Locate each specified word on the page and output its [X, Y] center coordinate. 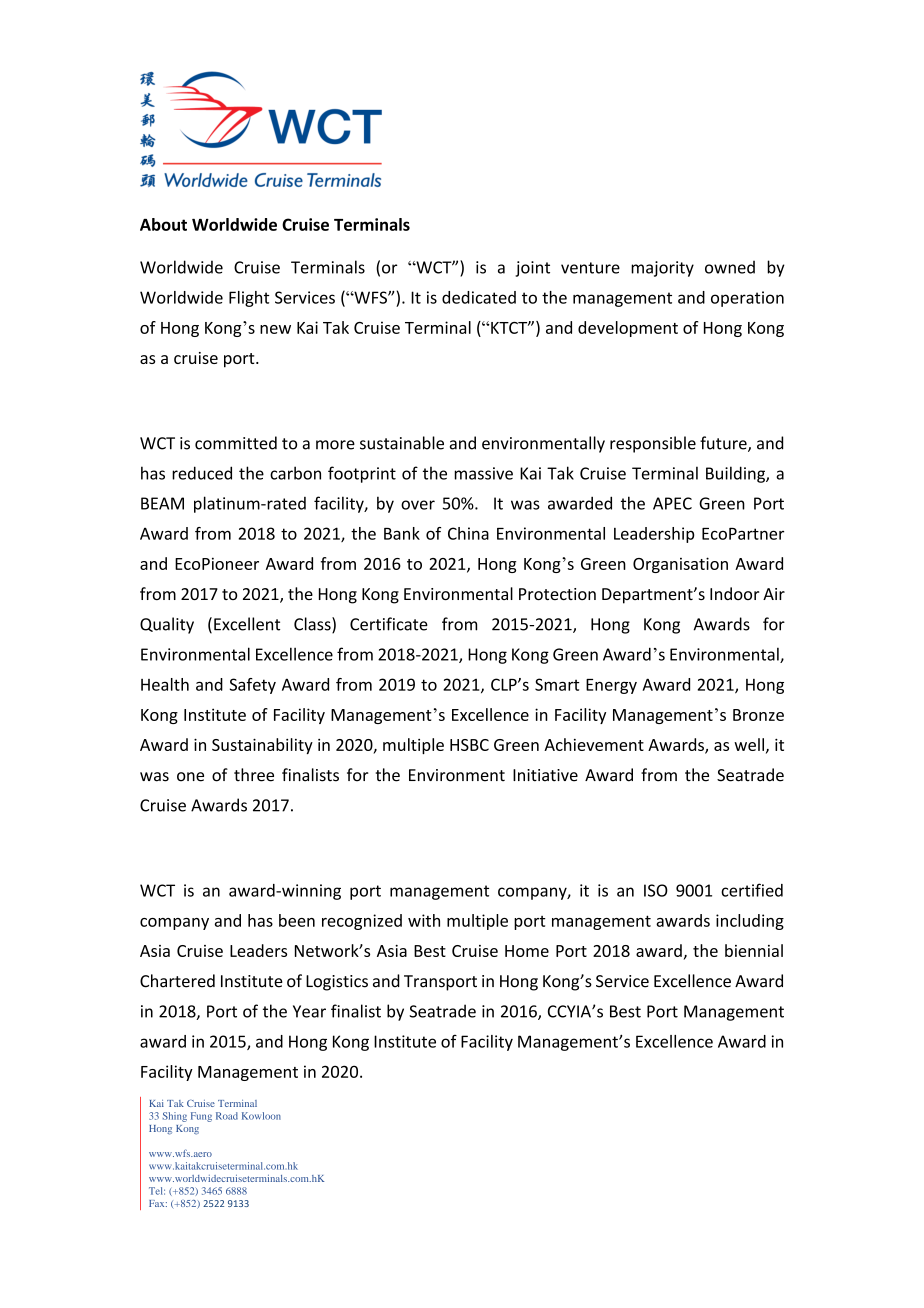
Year [309, 1011]
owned [730, 267]
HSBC [469, 745]
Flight [249, 299]
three [254, 775]
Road [227, 1116]
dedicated [479, 297]
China [468, 533]
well [749, 744]
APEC [672, 503]
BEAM [162, 503]
